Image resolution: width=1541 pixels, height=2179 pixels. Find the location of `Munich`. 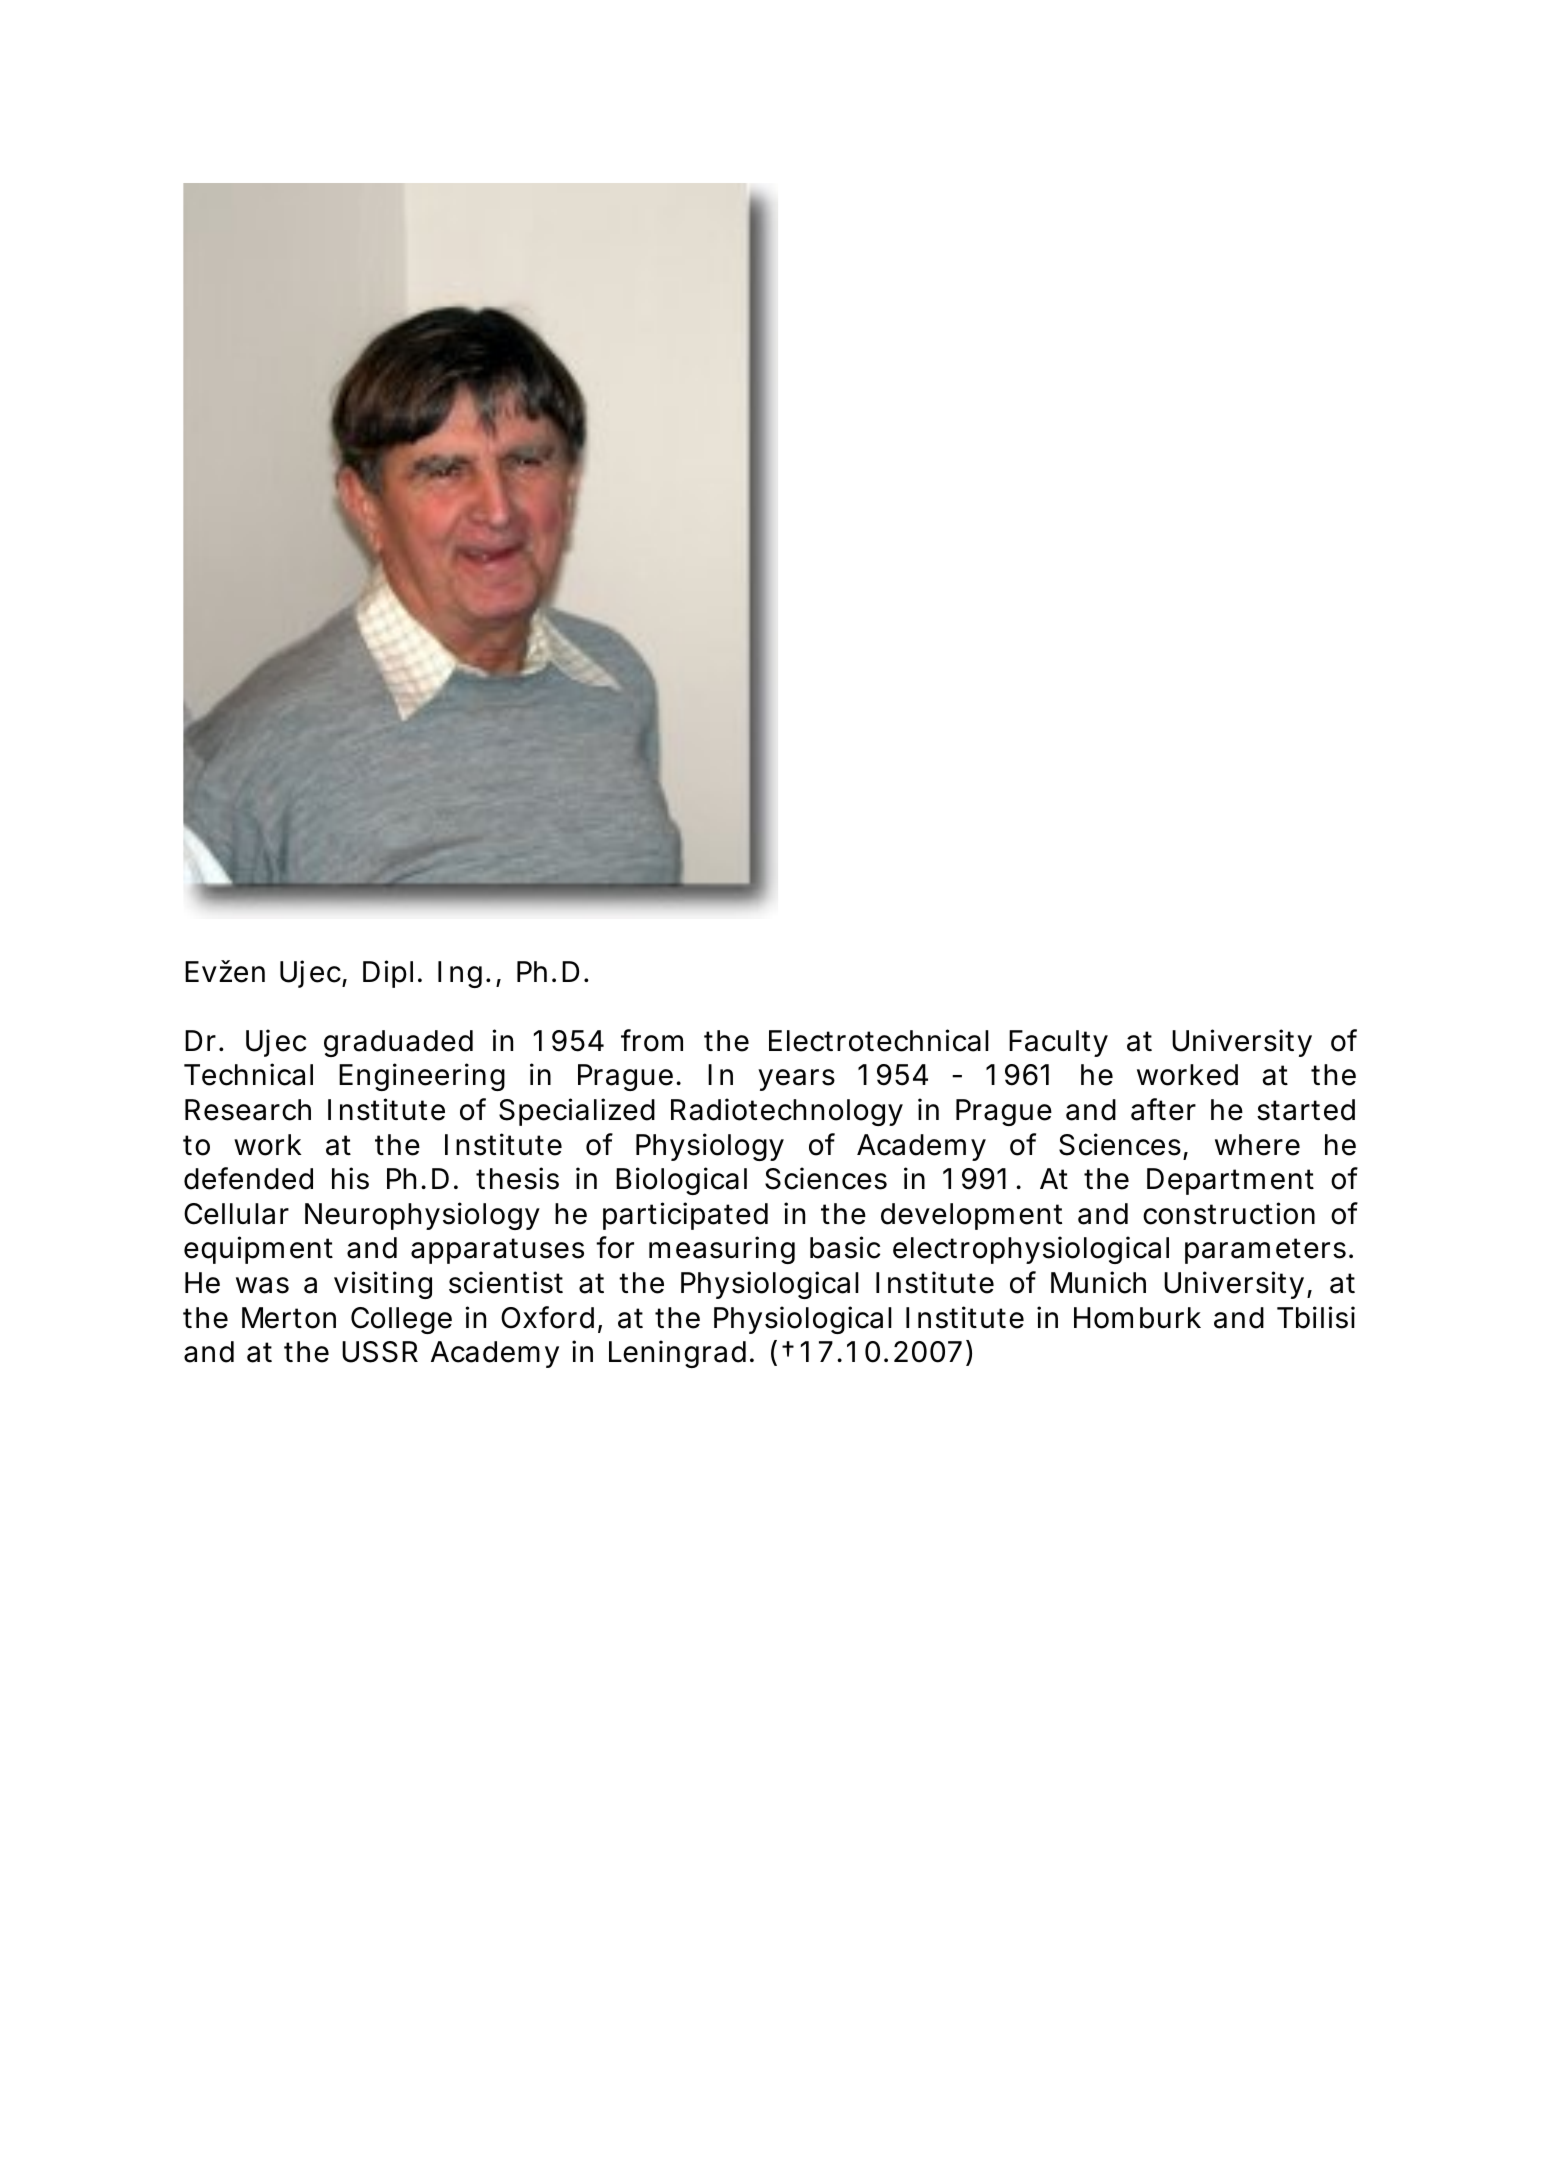

Munich is located at coordinates (1098, 1282).
